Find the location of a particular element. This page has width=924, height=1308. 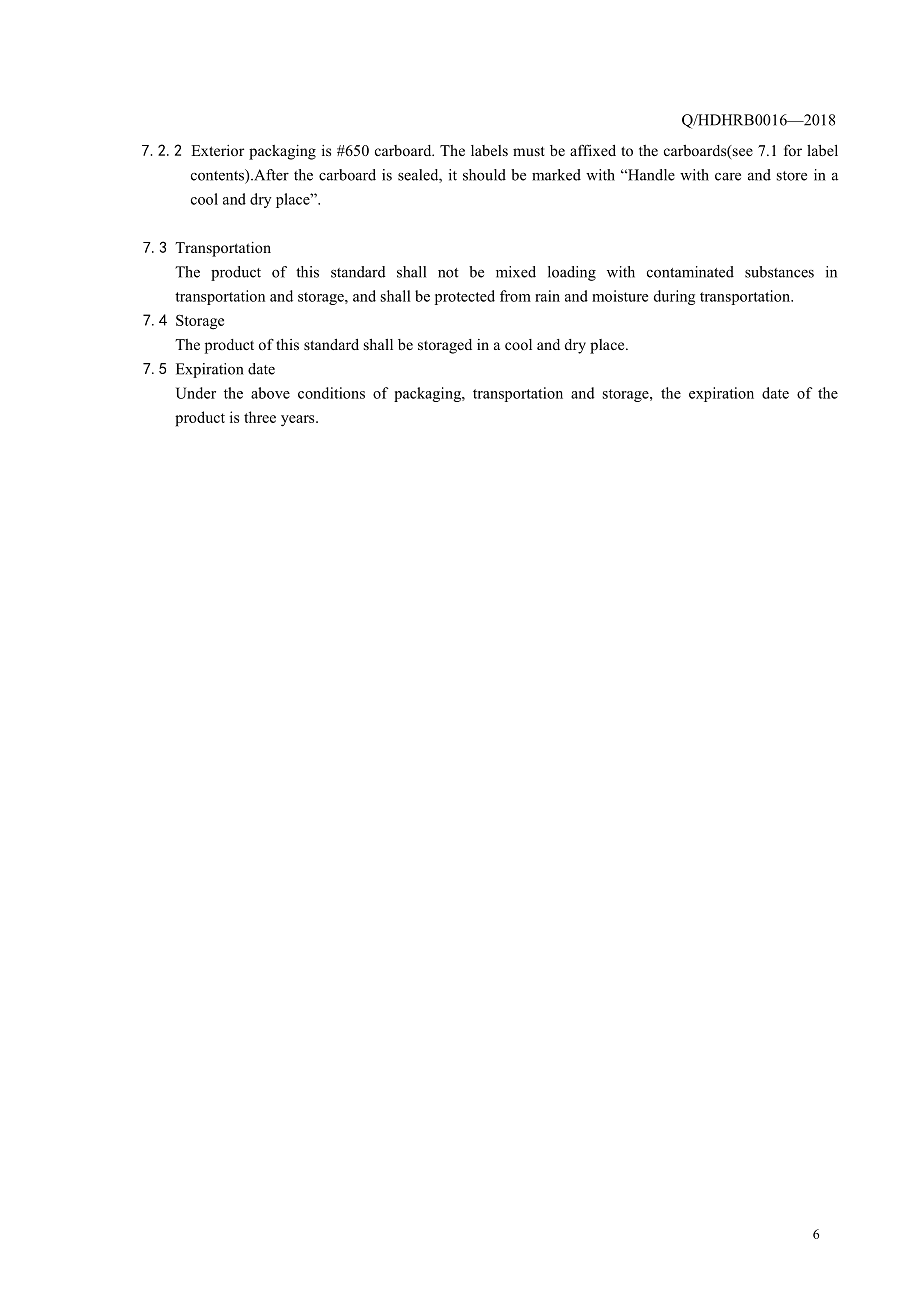

from is located at coordinates (515, 296).
